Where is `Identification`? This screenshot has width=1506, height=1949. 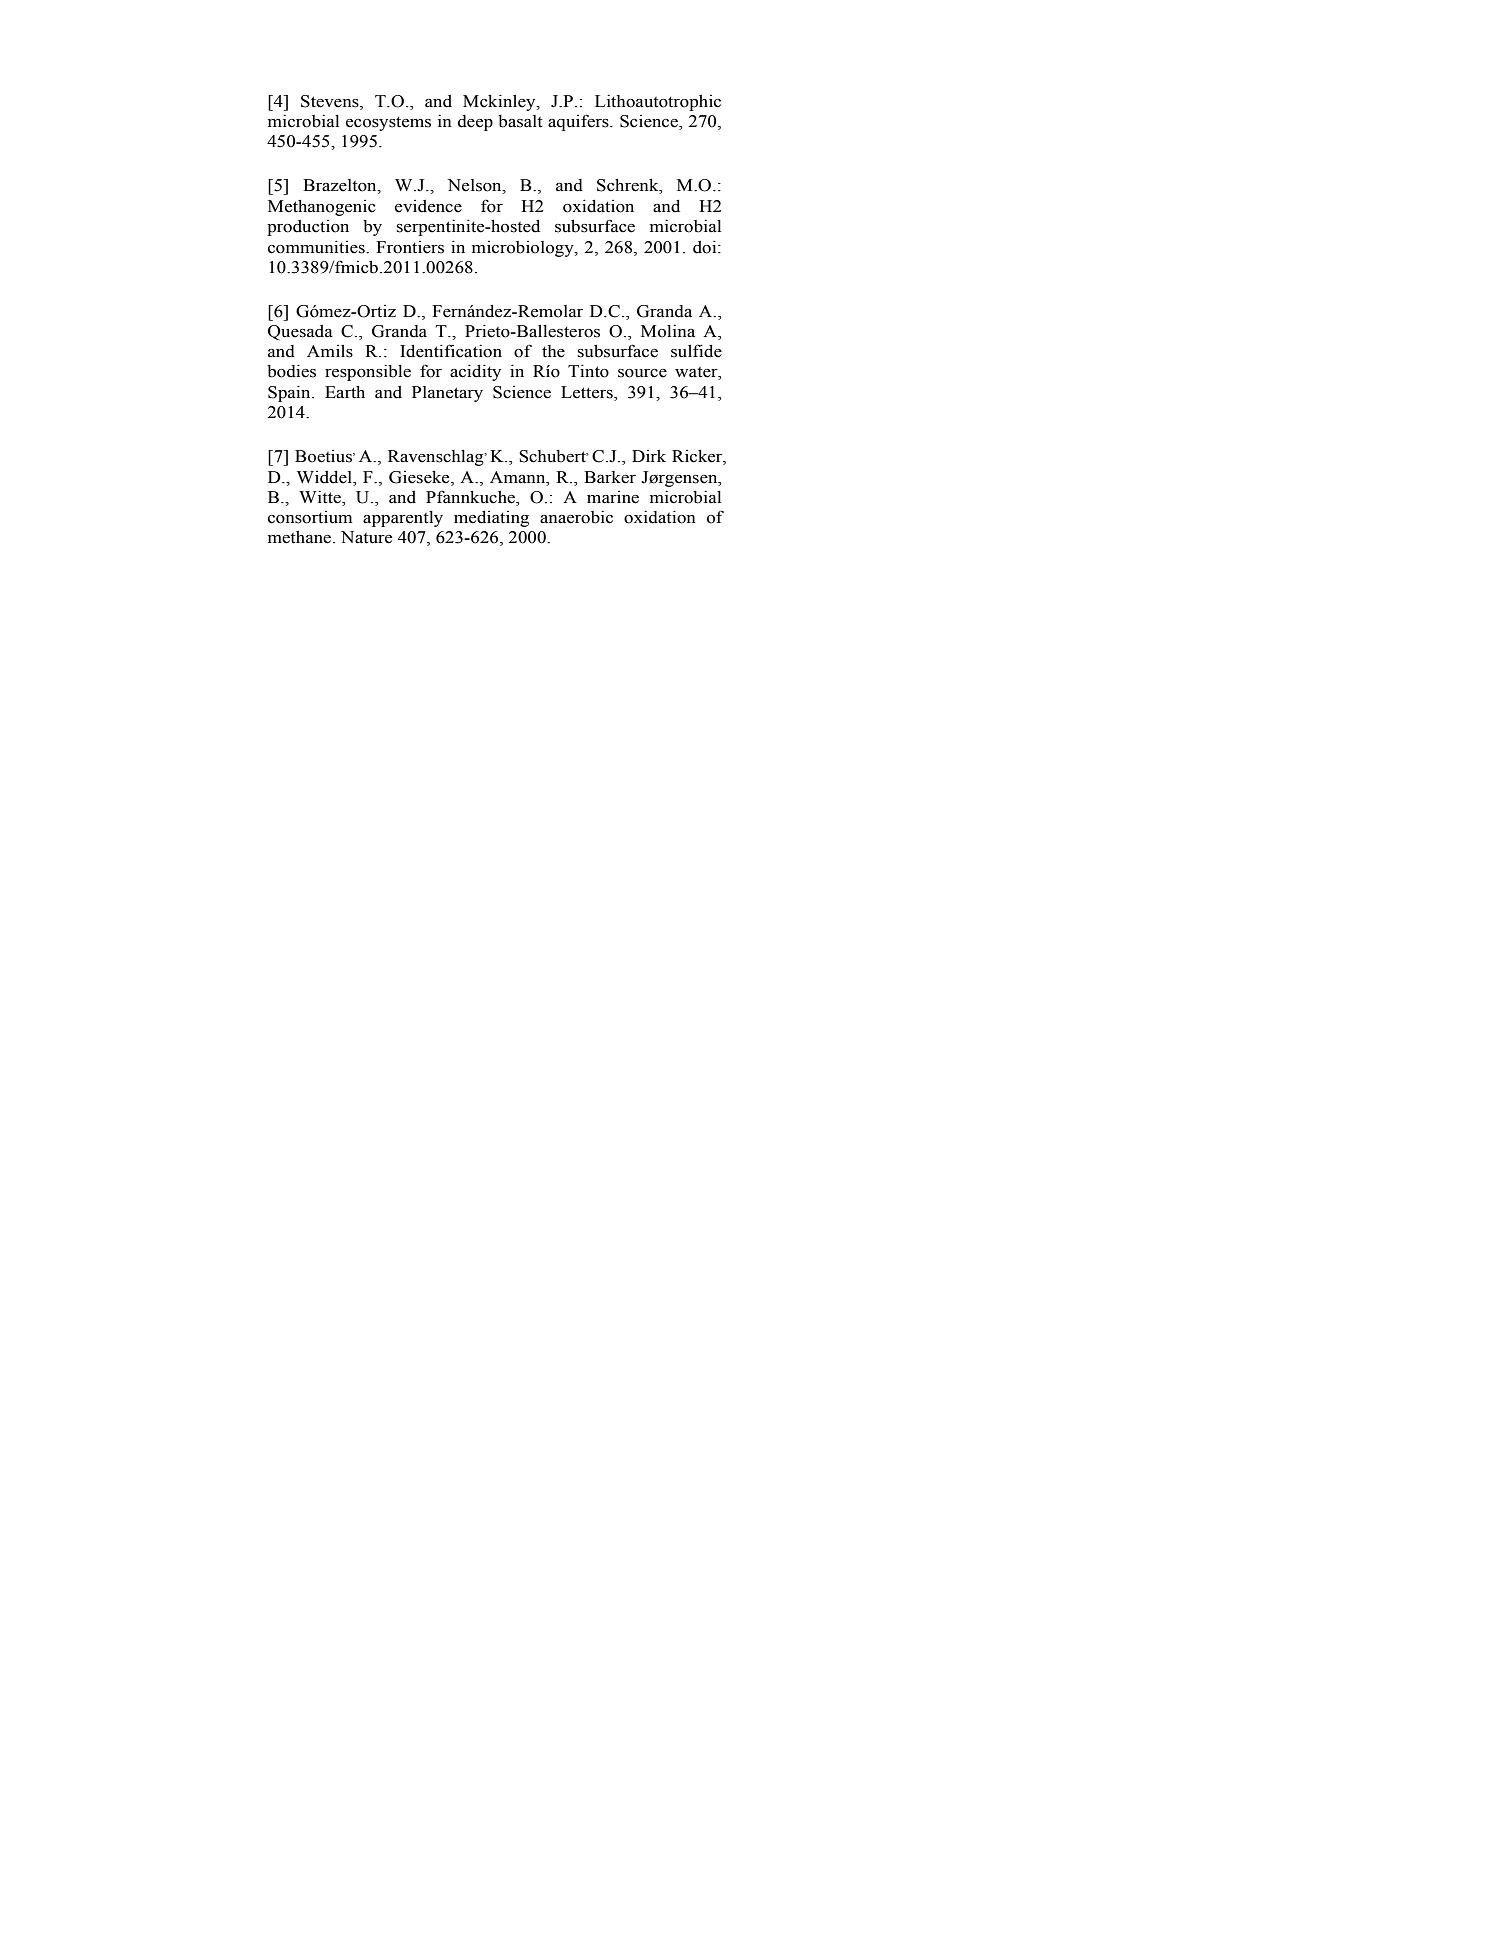 Identification is located at coordinates (451, 351).
